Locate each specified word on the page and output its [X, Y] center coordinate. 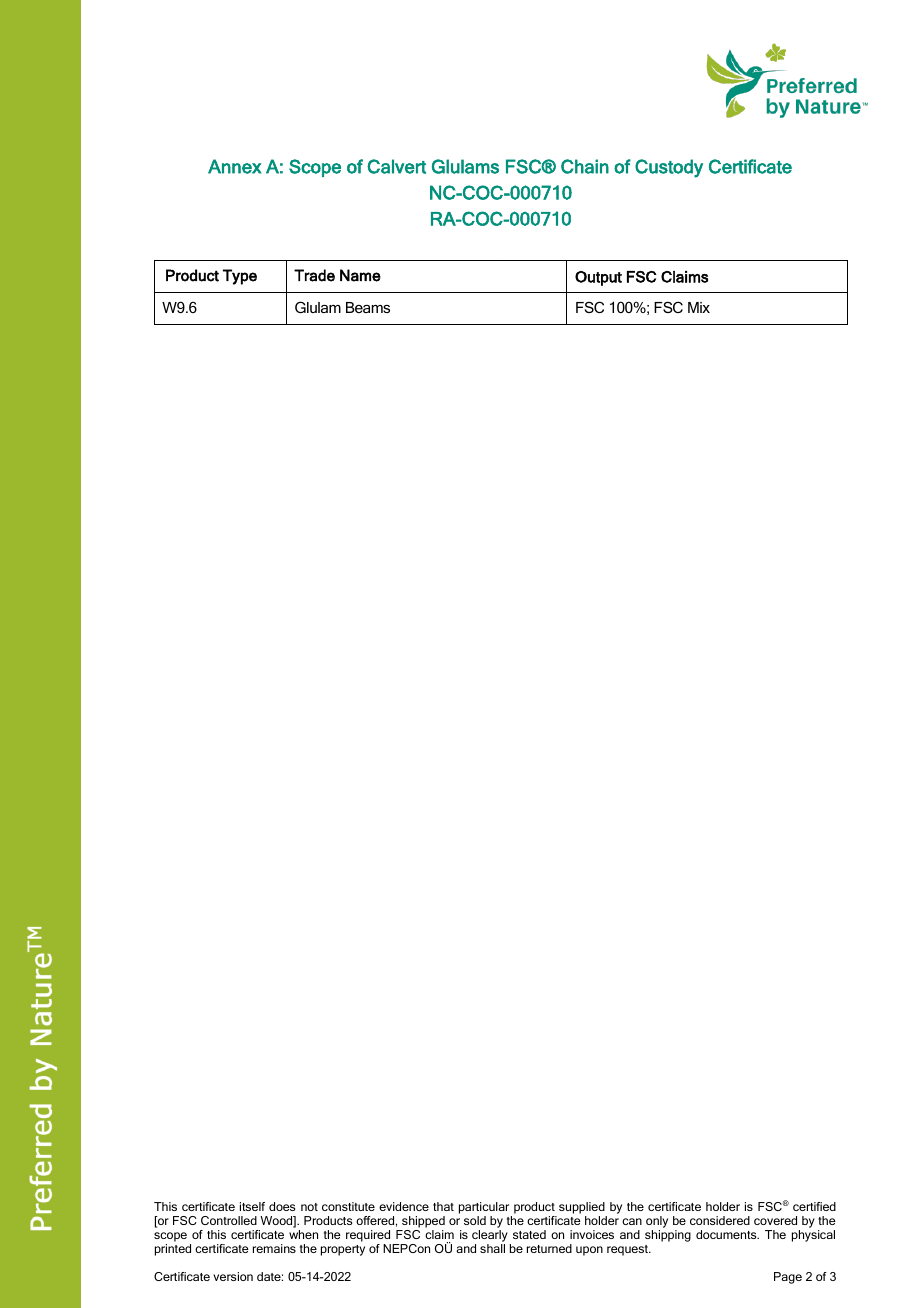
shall [492, 1248]
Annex [235, 166]
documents [727, 1234]
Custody [669, 168]
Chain [585, 166]
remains [274, 1248]
